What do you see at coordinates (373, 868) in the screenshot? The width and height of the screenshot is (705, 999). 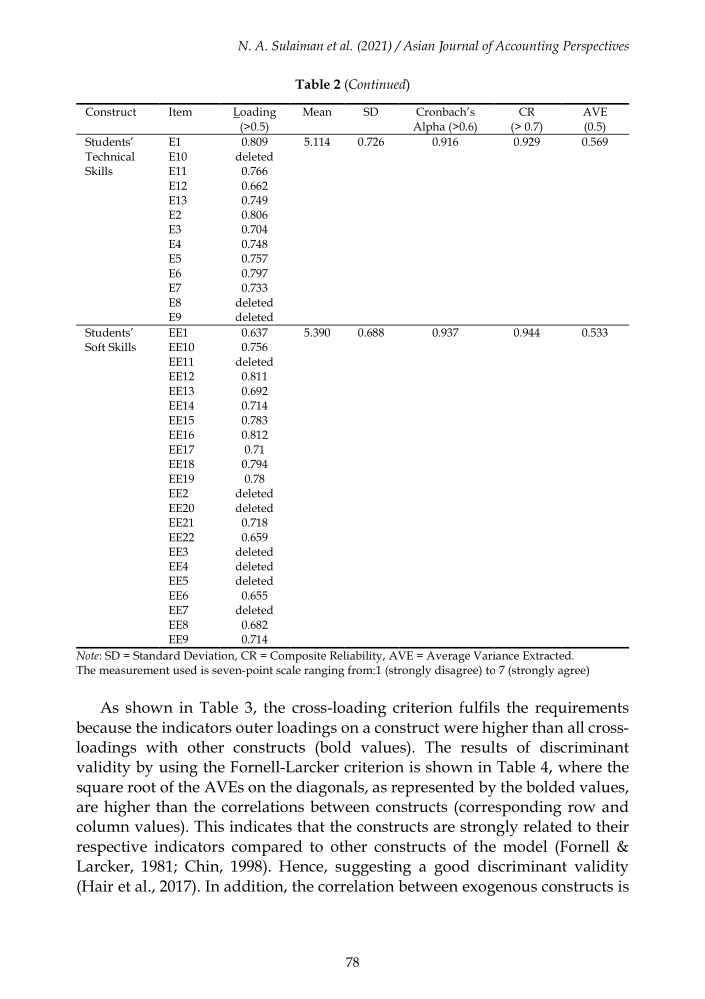 I see `suggesting` at bounding box center [373, 868].
